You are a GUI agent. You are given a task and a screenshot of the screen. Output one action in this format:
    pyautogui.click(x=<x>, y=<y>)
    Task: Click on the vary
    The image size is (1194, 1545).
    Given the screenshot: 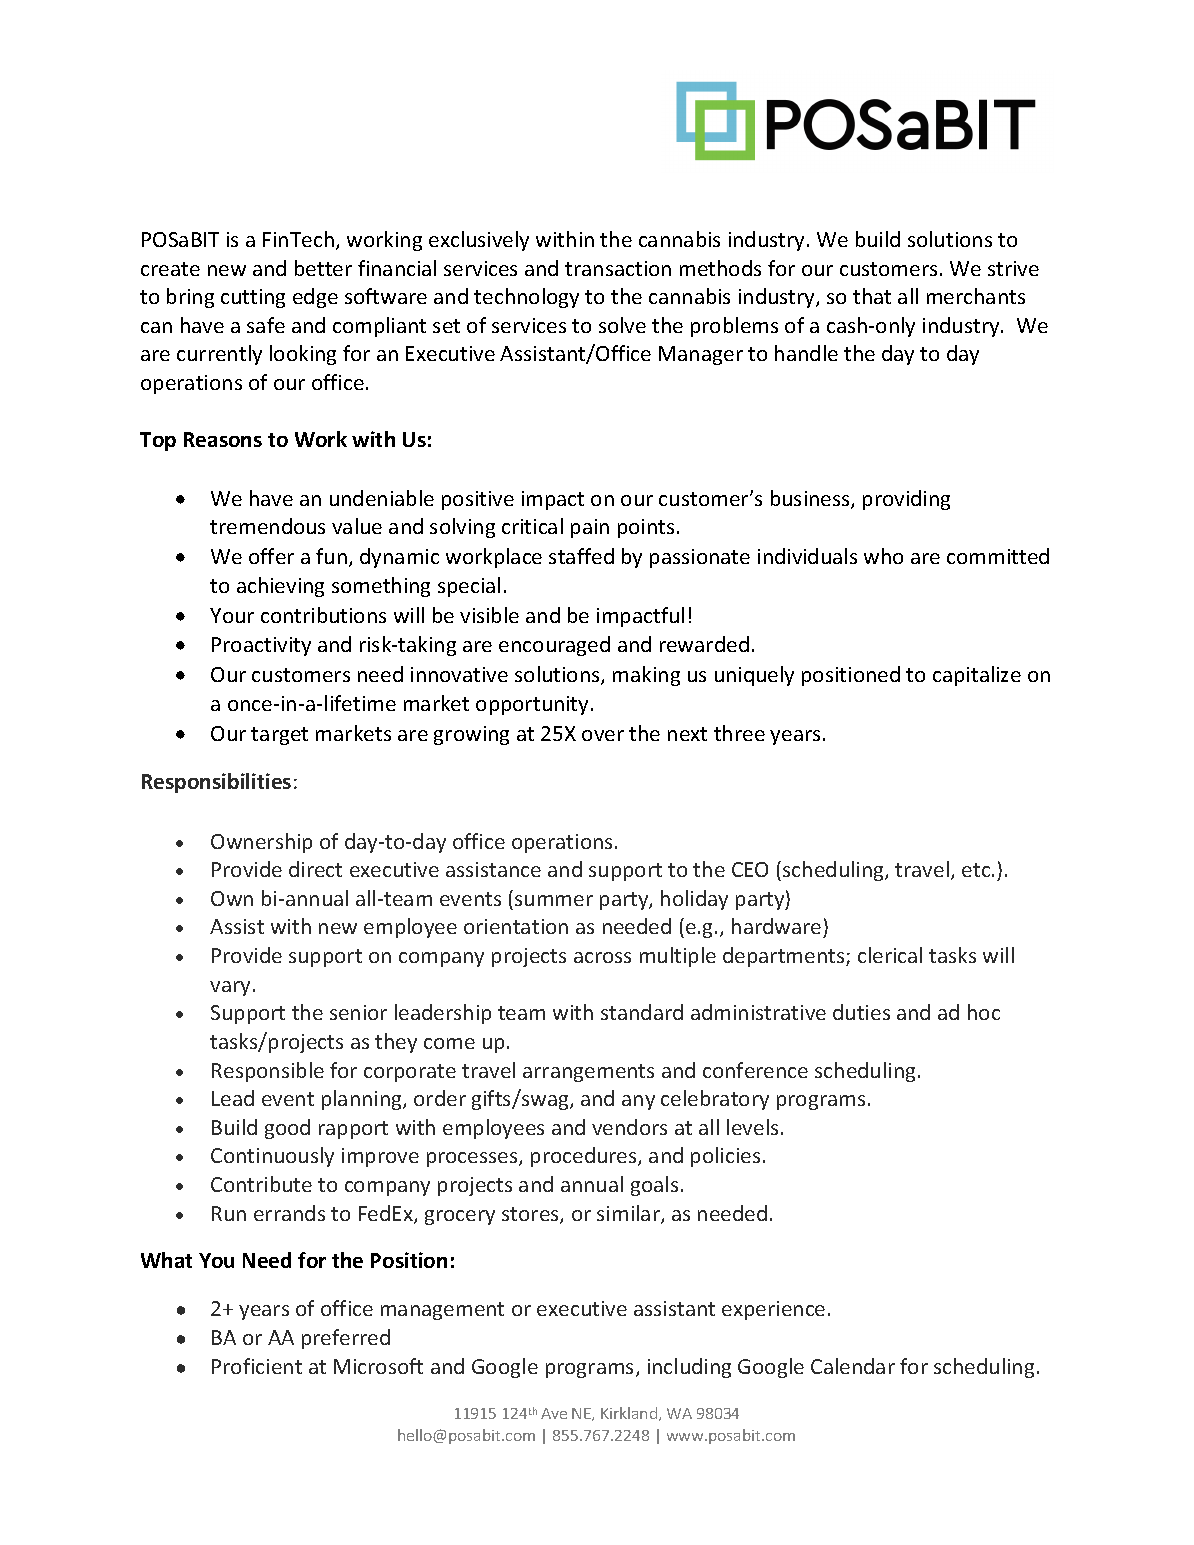 What is the action you would take?
    pyautogui.click(x=230, y=988)
